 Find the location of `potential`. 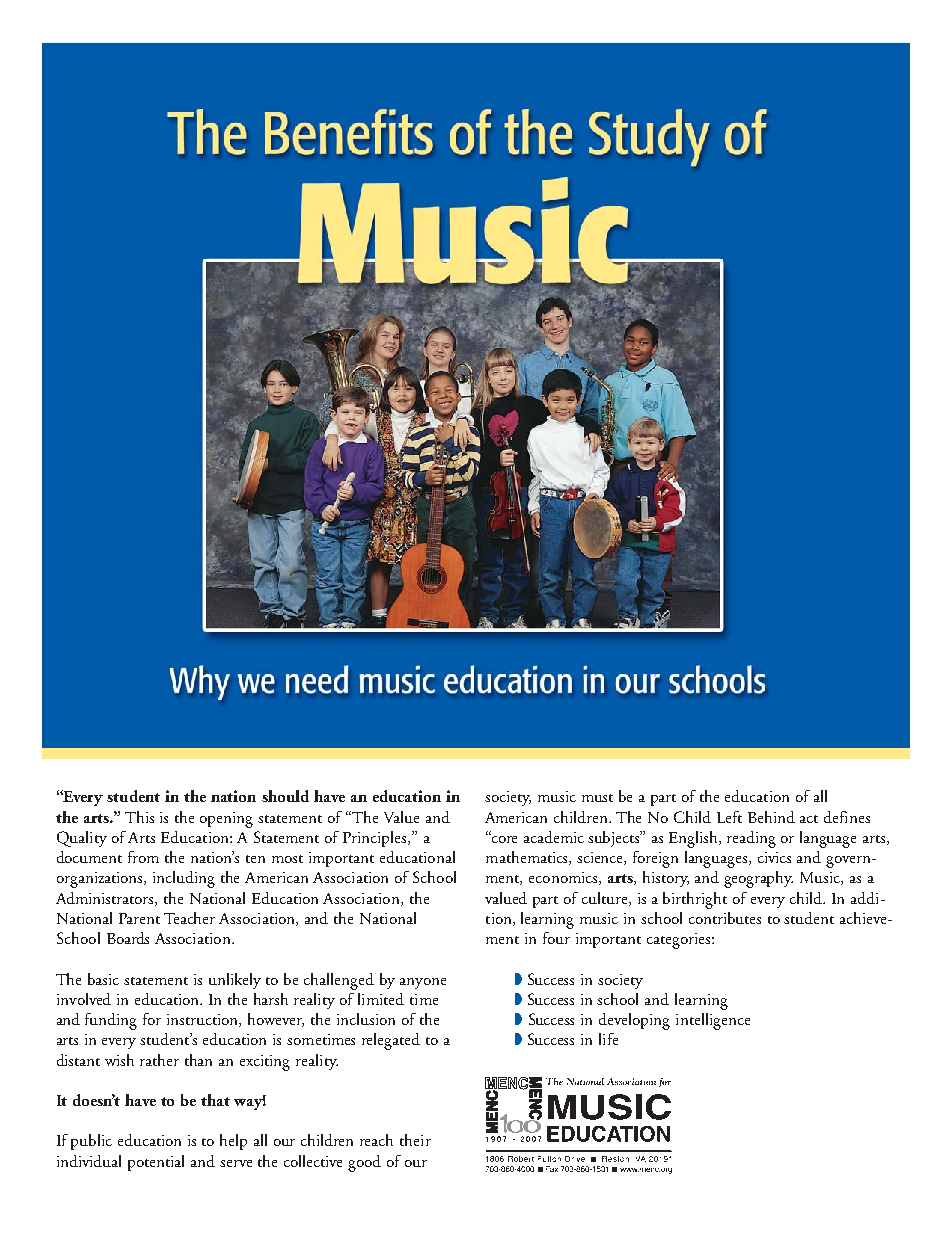

potential is located at coordinates (156, 1163).
